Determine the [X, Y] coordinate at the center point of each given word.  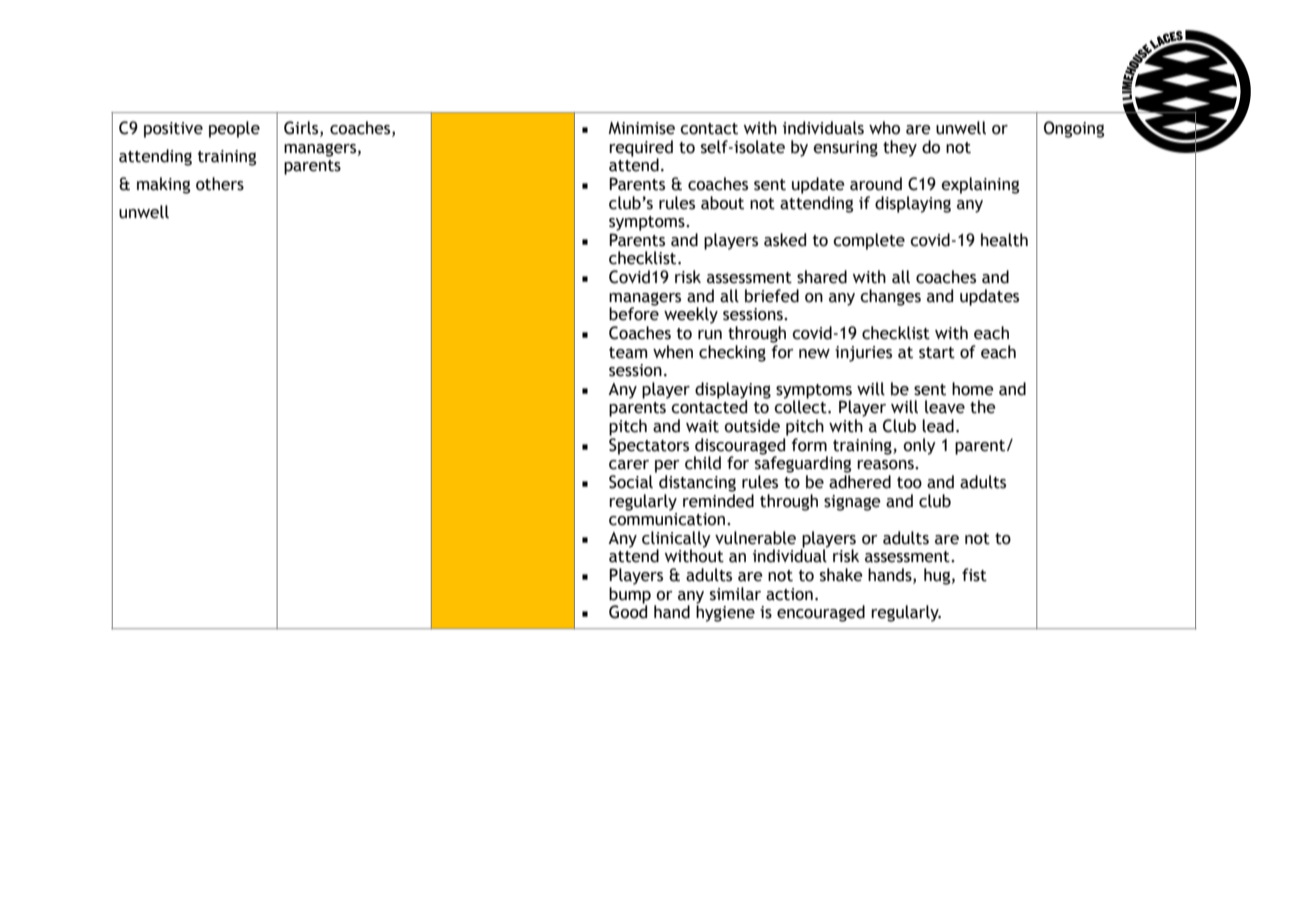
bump [630, 596]
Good [628, 611]
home [973, 389]
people [234, 129]
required [641, 149]
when [673, 352]
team [628, 353]
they [900, 148]
